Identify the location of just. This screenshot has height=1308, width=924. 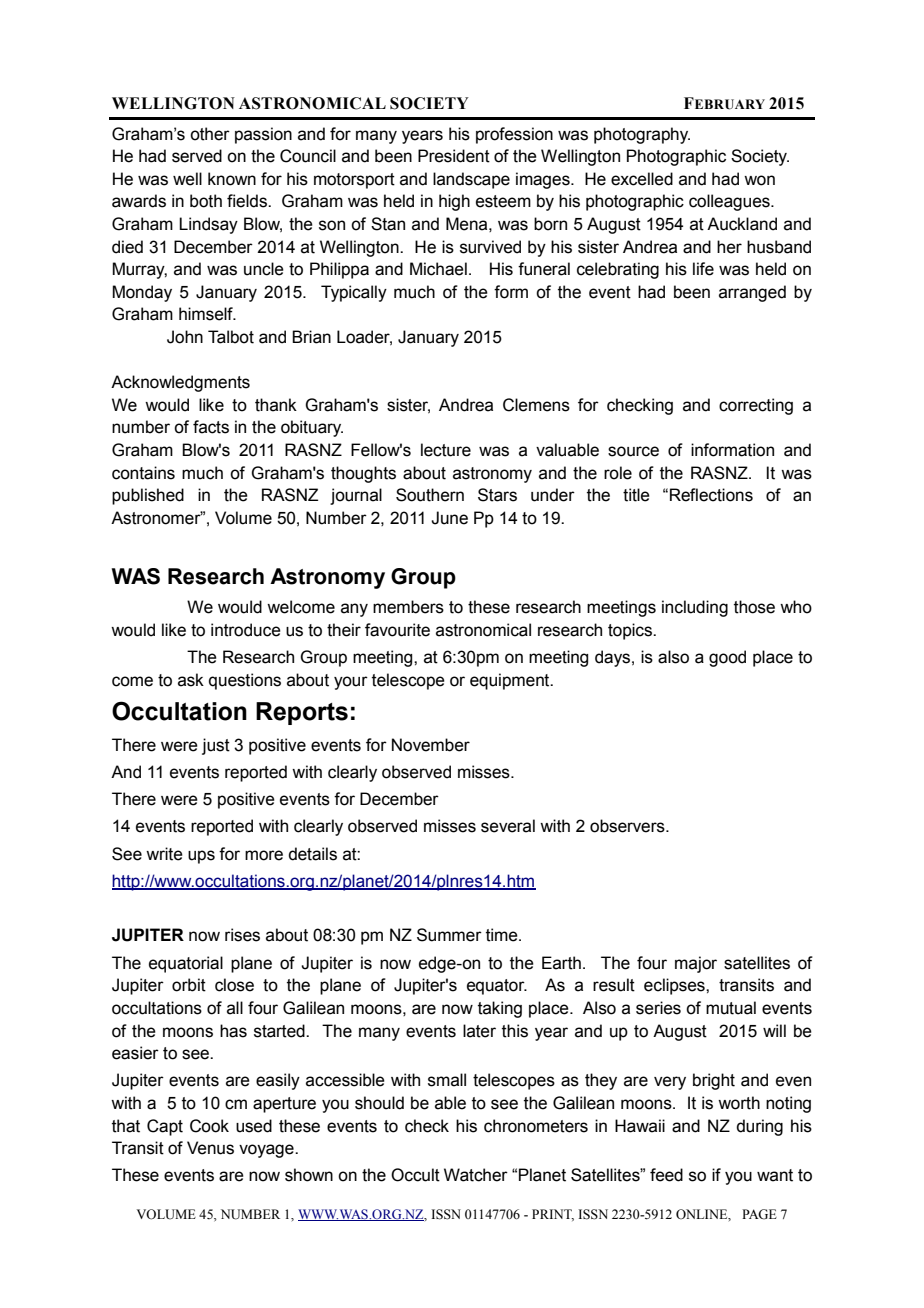
(216, 746).
